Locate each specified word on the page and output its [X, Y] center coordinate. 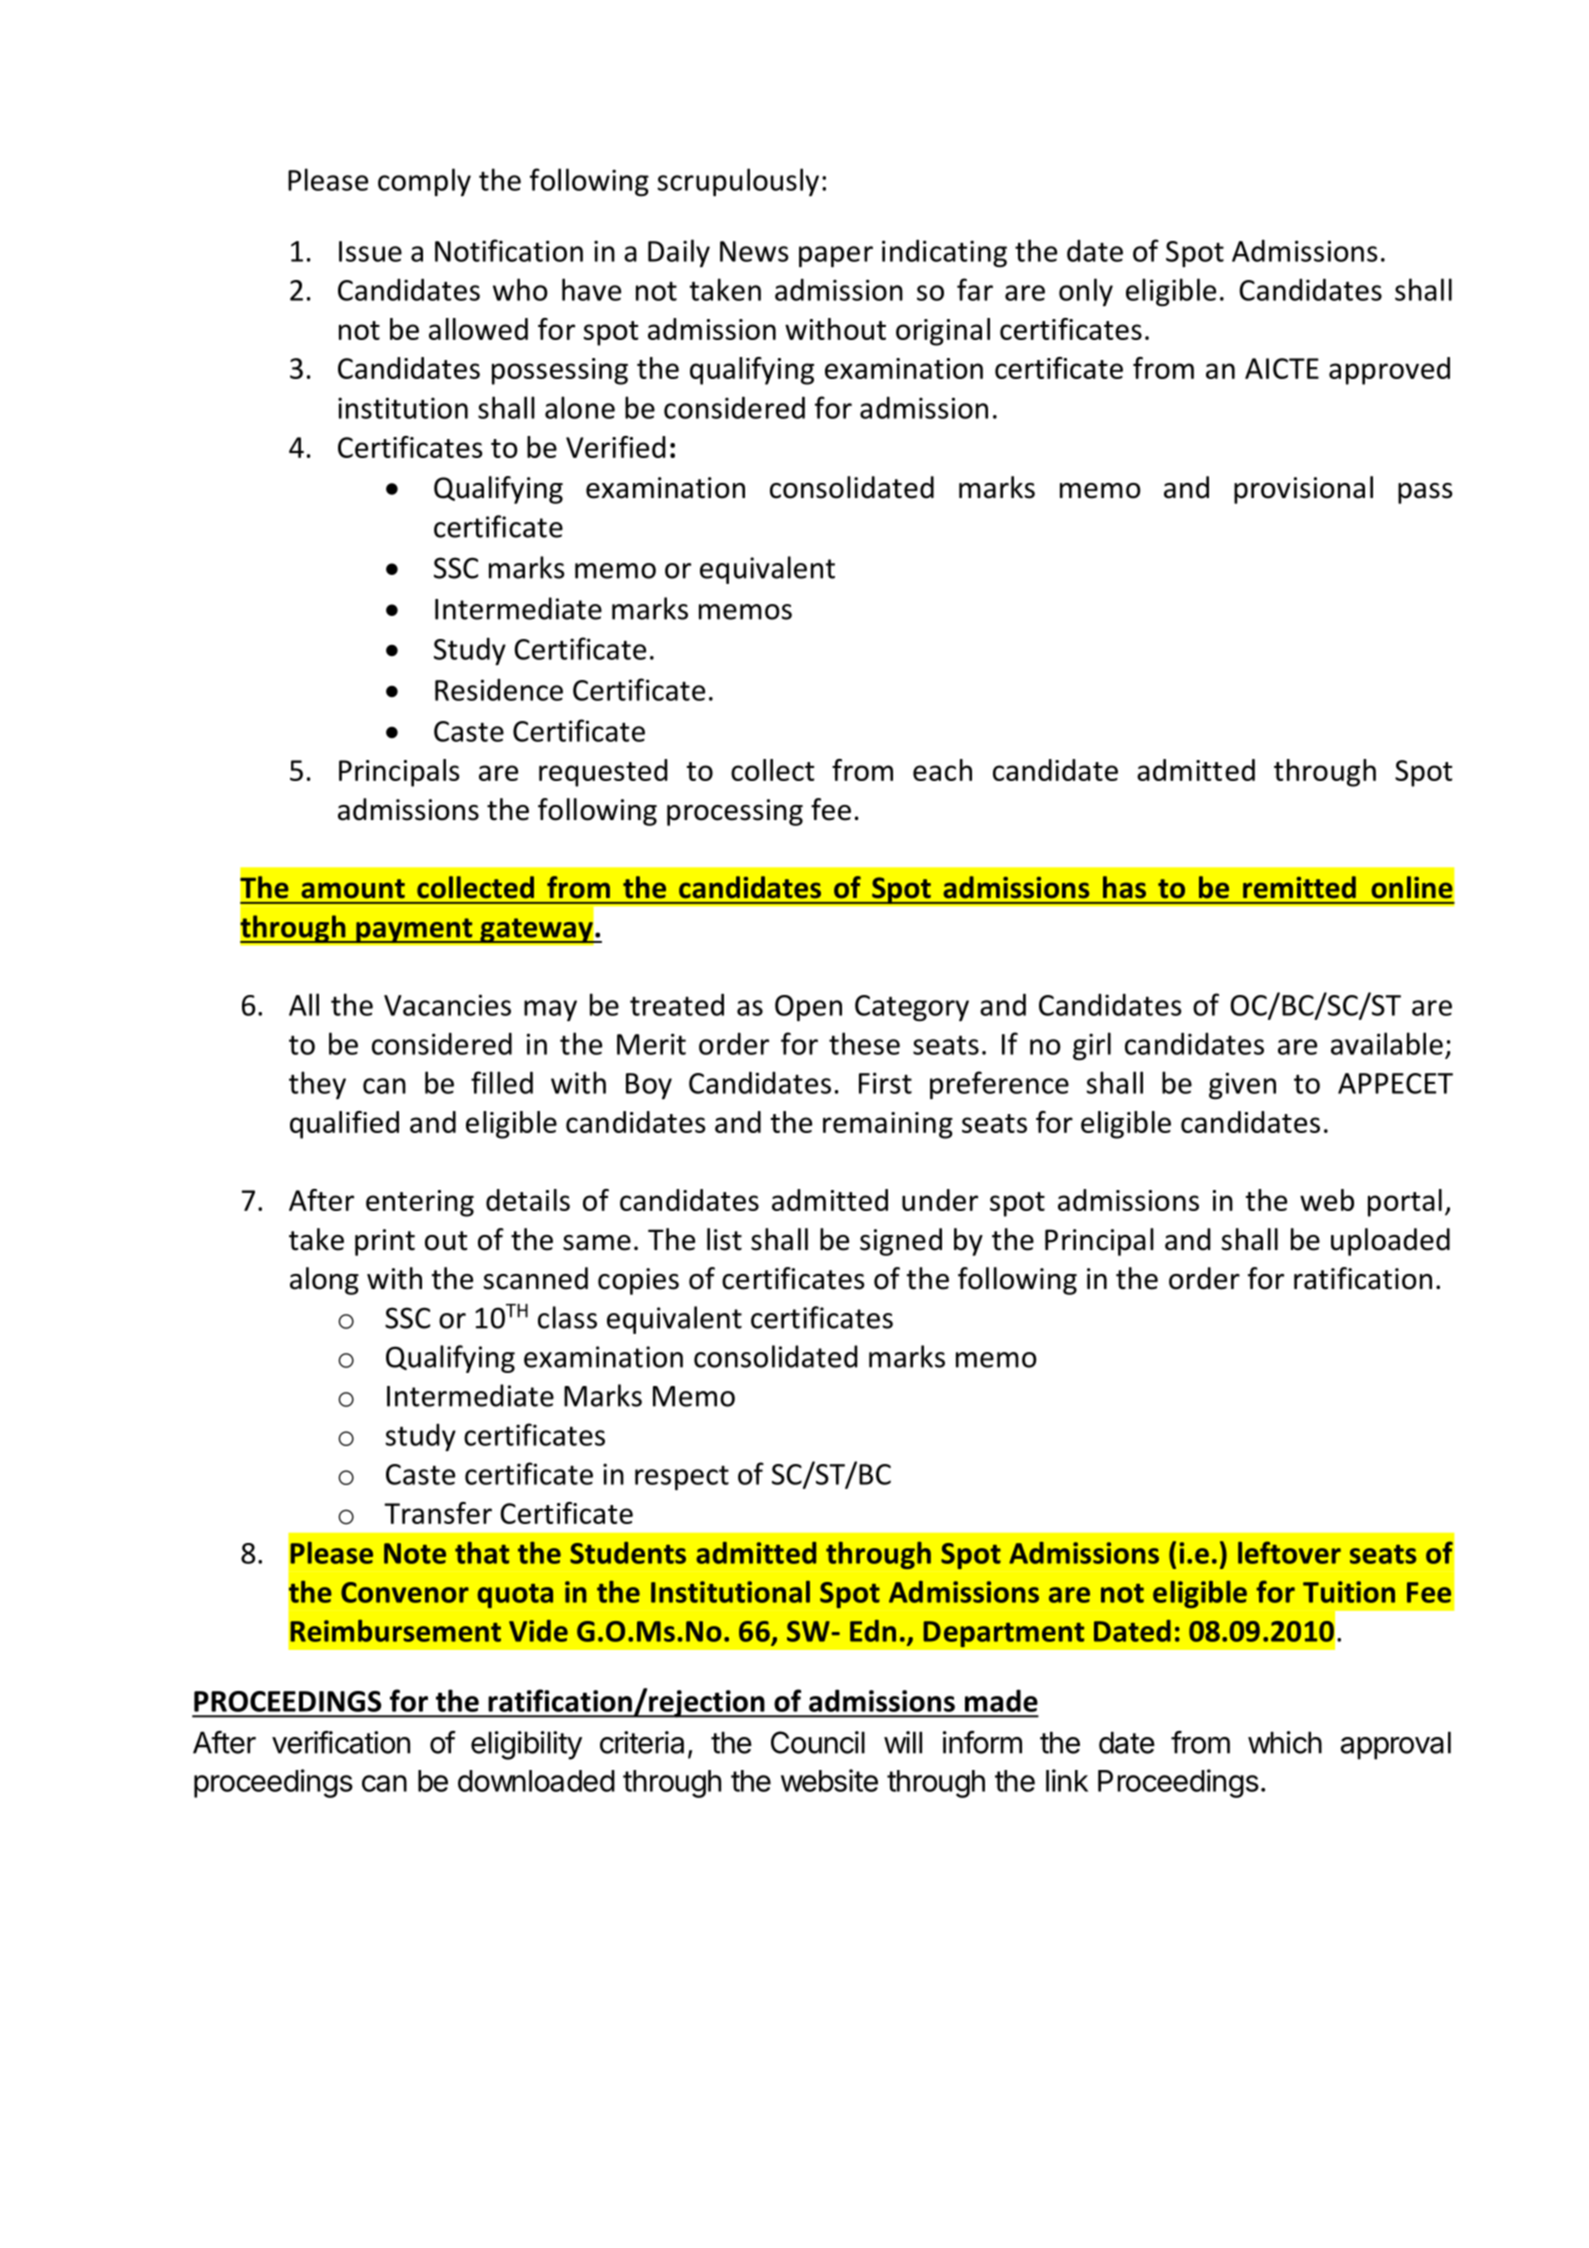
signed [901, 1242]
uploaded [1390, 1242]
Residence [499, 689]
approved [1389, 371]
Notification [509, 250]
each [942, 770]
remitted [1299, 887]
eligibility [526, 1745]
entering [420, 1203]
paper [836, 256]
